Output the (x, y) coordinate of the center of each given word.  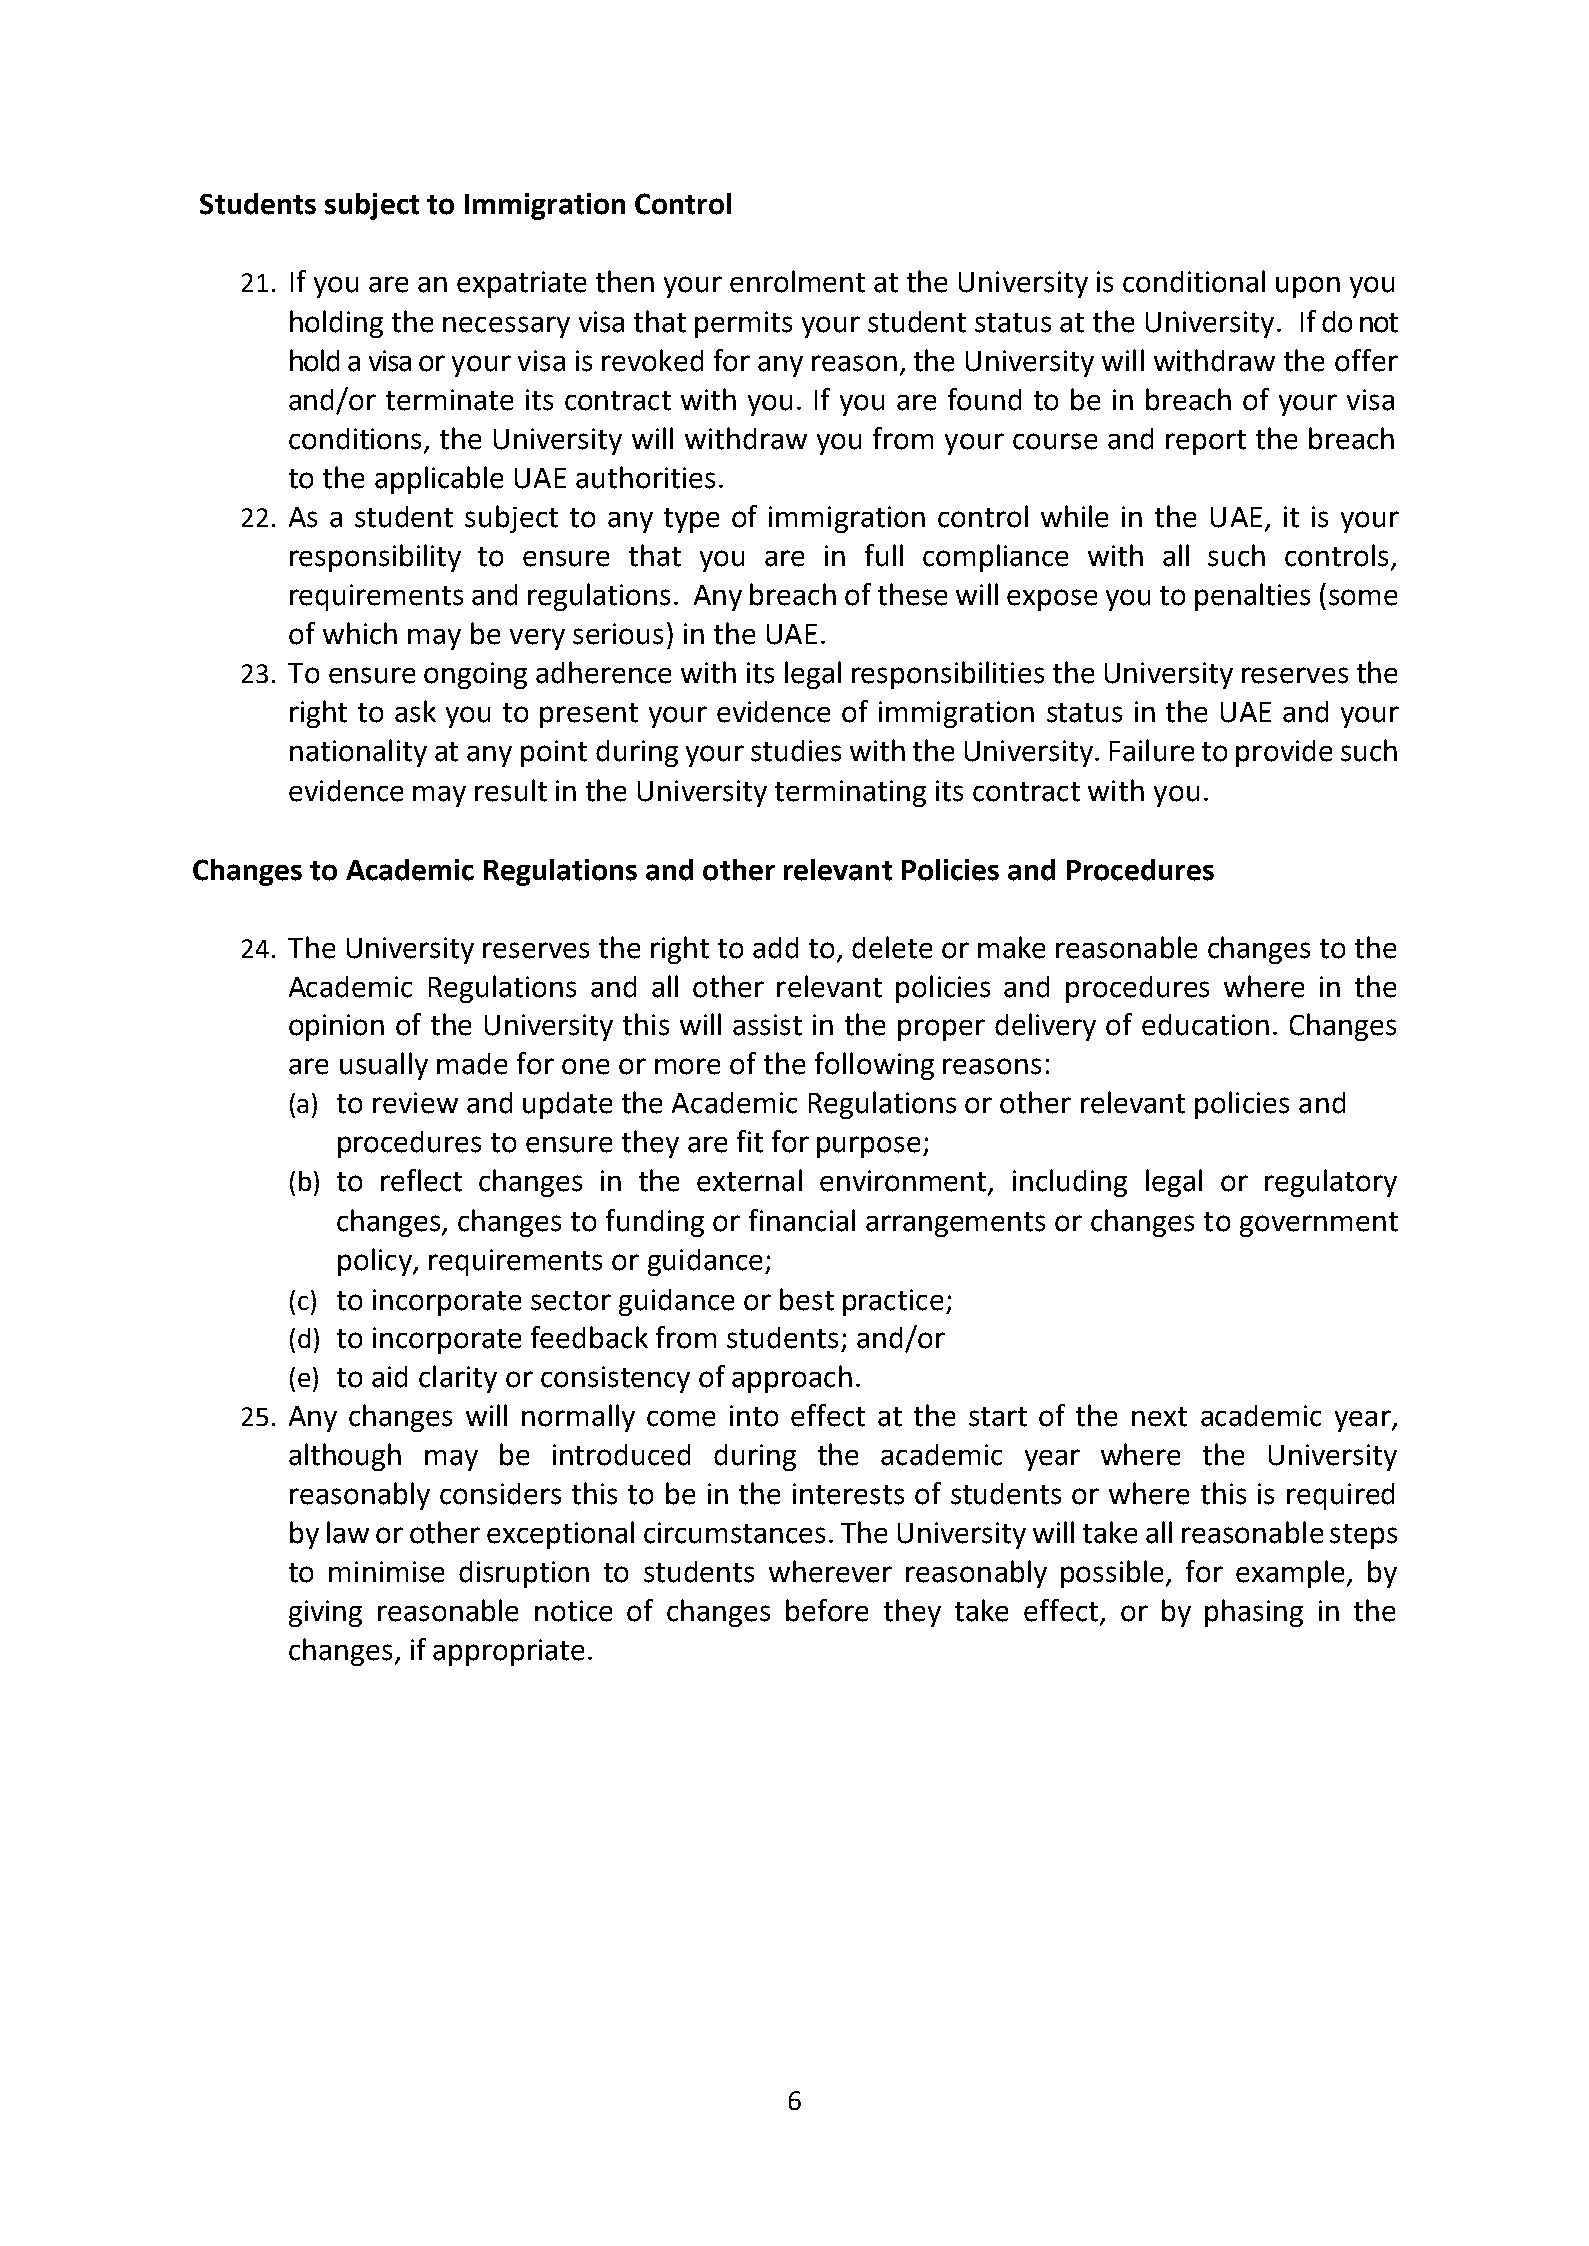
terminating (850, 793)
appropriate (508, 1652)
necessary (506, 327)
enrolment (797, 281)
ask (415, 711)
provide (1284, 753)
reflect (421, 1180)
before (827, 1610)
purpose (868, 1147)
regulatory (1331, 1183)
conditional (1194, 281)
